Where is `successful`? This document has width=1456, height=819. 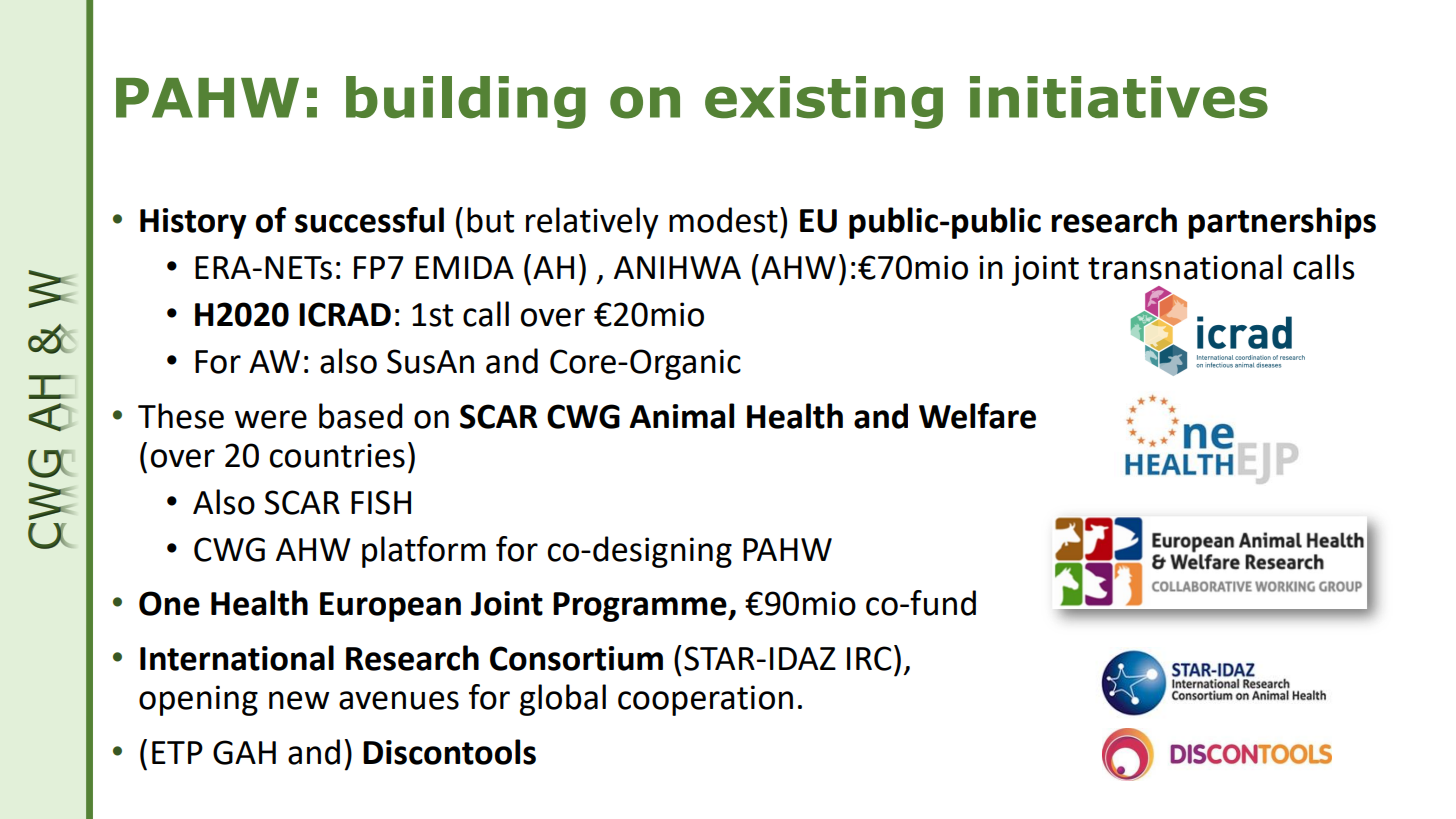 successful is located at coordinates (369, 220).
